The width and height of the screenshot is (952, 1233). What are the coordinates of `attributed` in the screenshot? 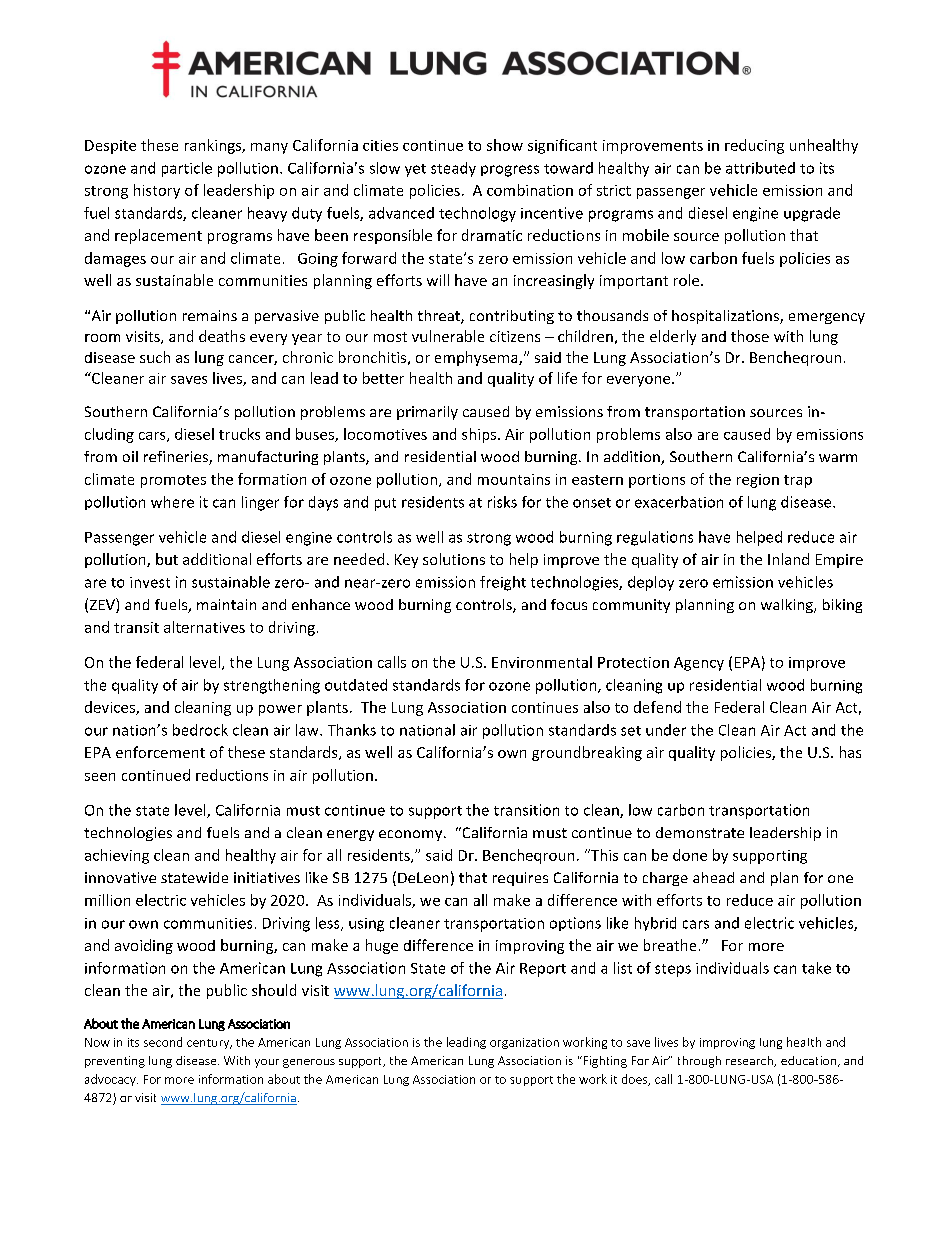 It's located at (760, 168).
